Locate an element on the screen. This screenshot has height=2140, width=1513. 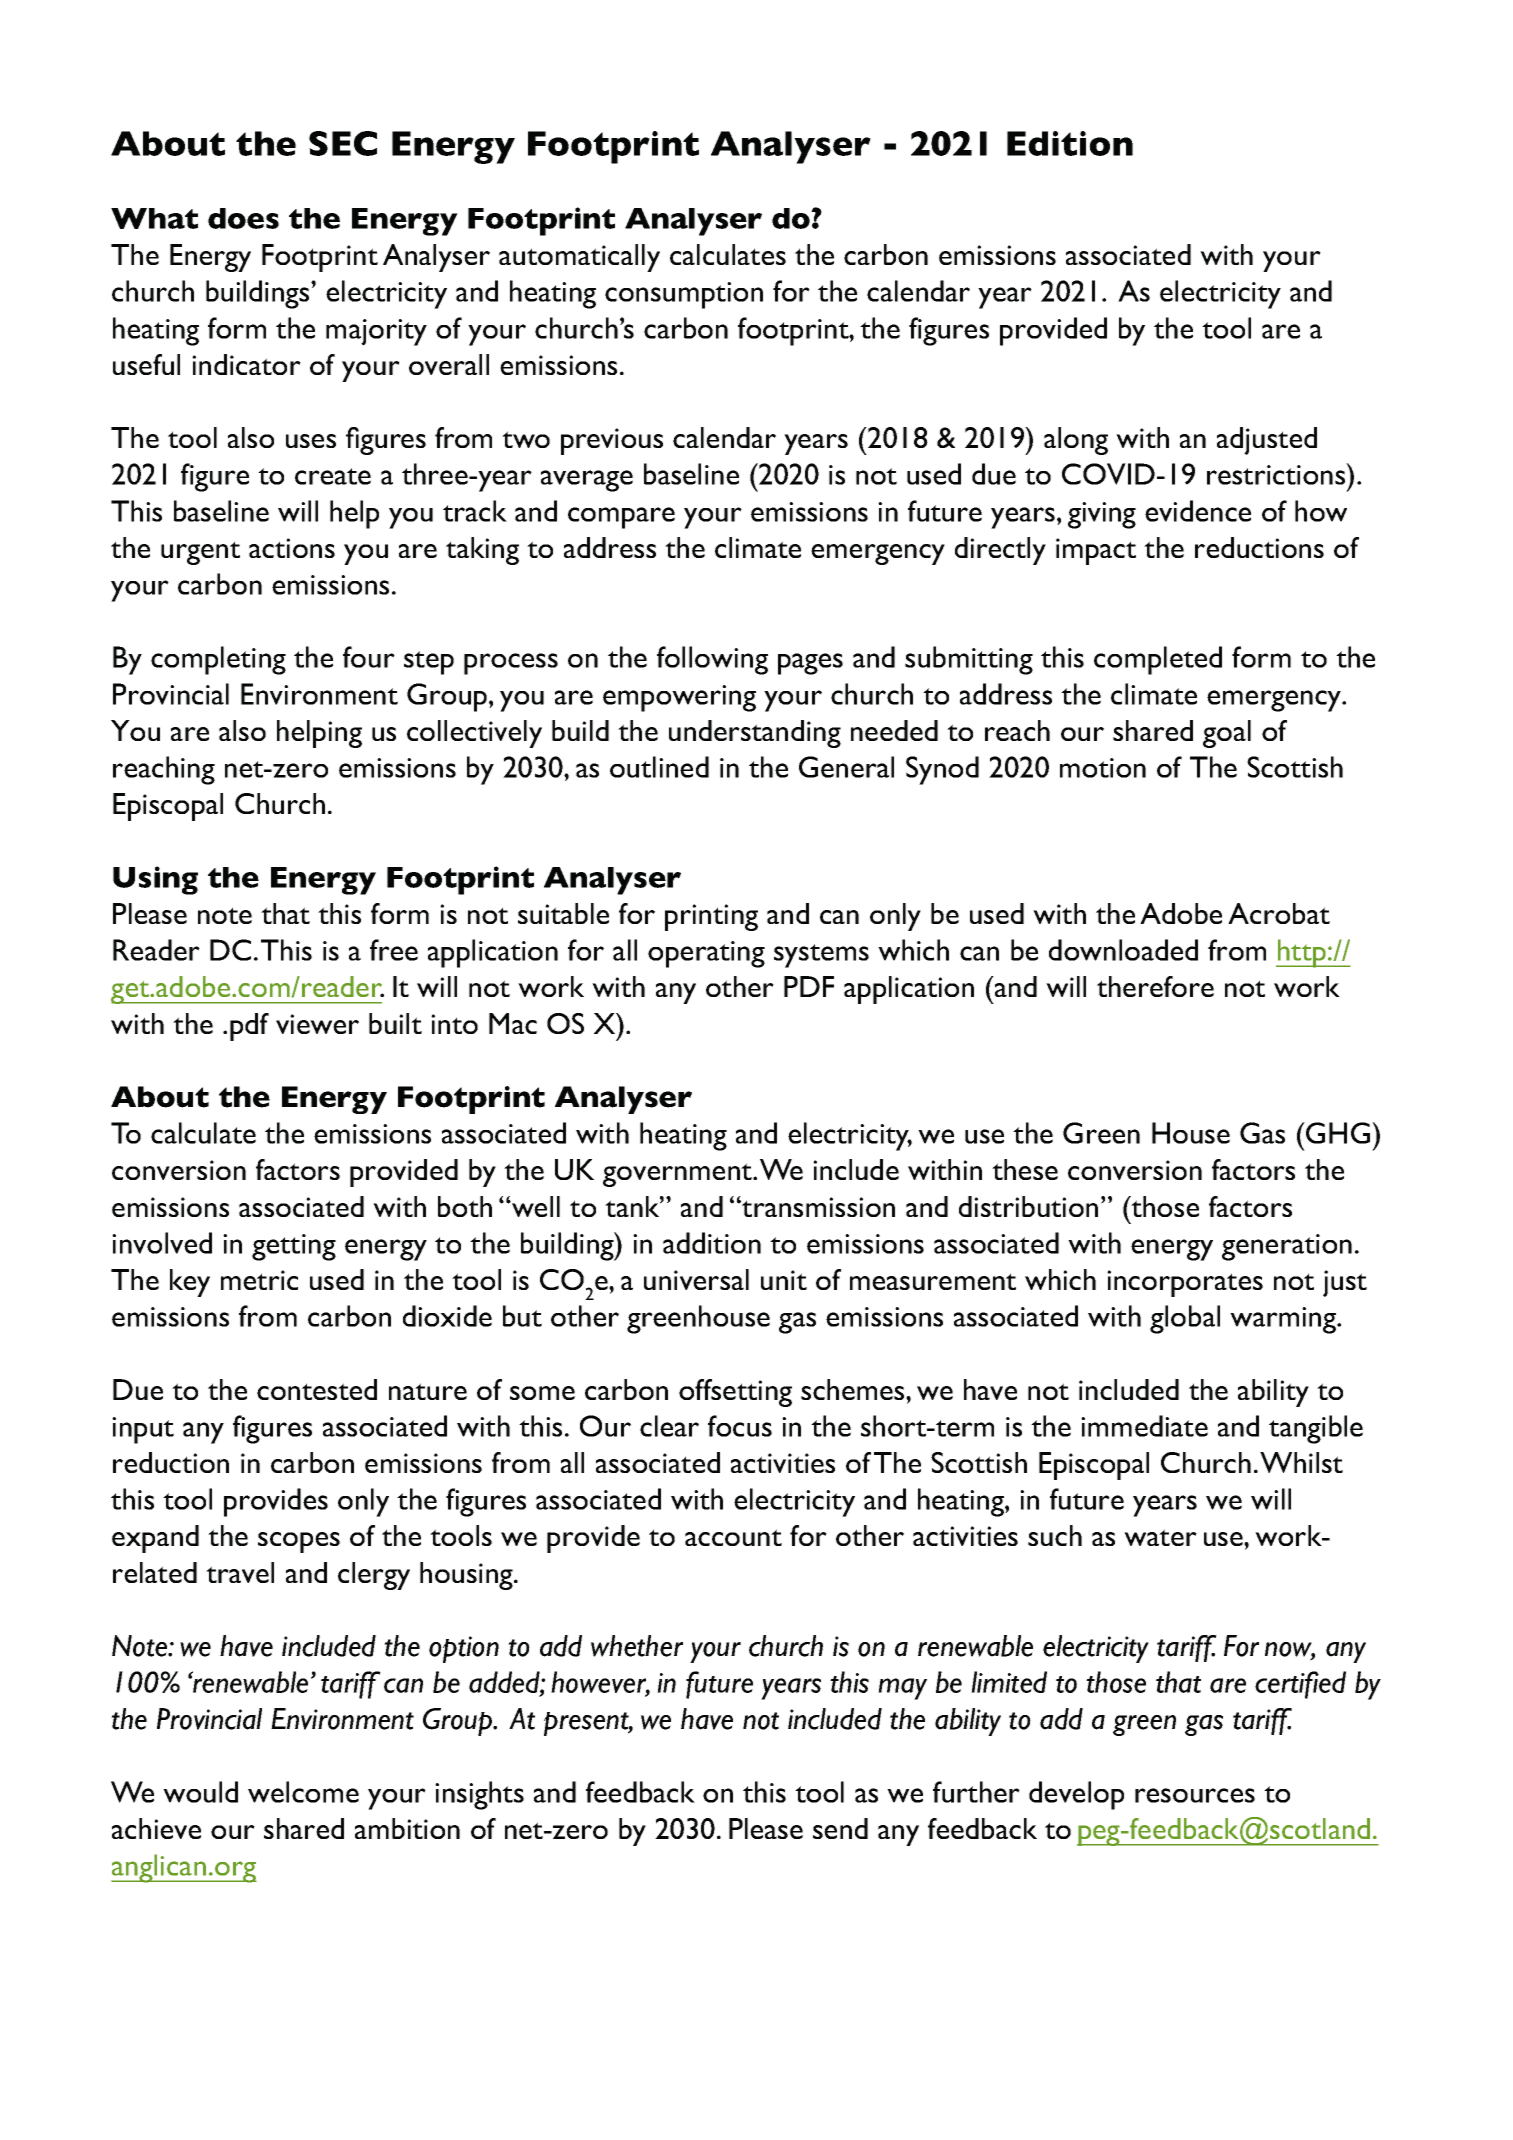
therefore is located at coordinates (1155, 986).
